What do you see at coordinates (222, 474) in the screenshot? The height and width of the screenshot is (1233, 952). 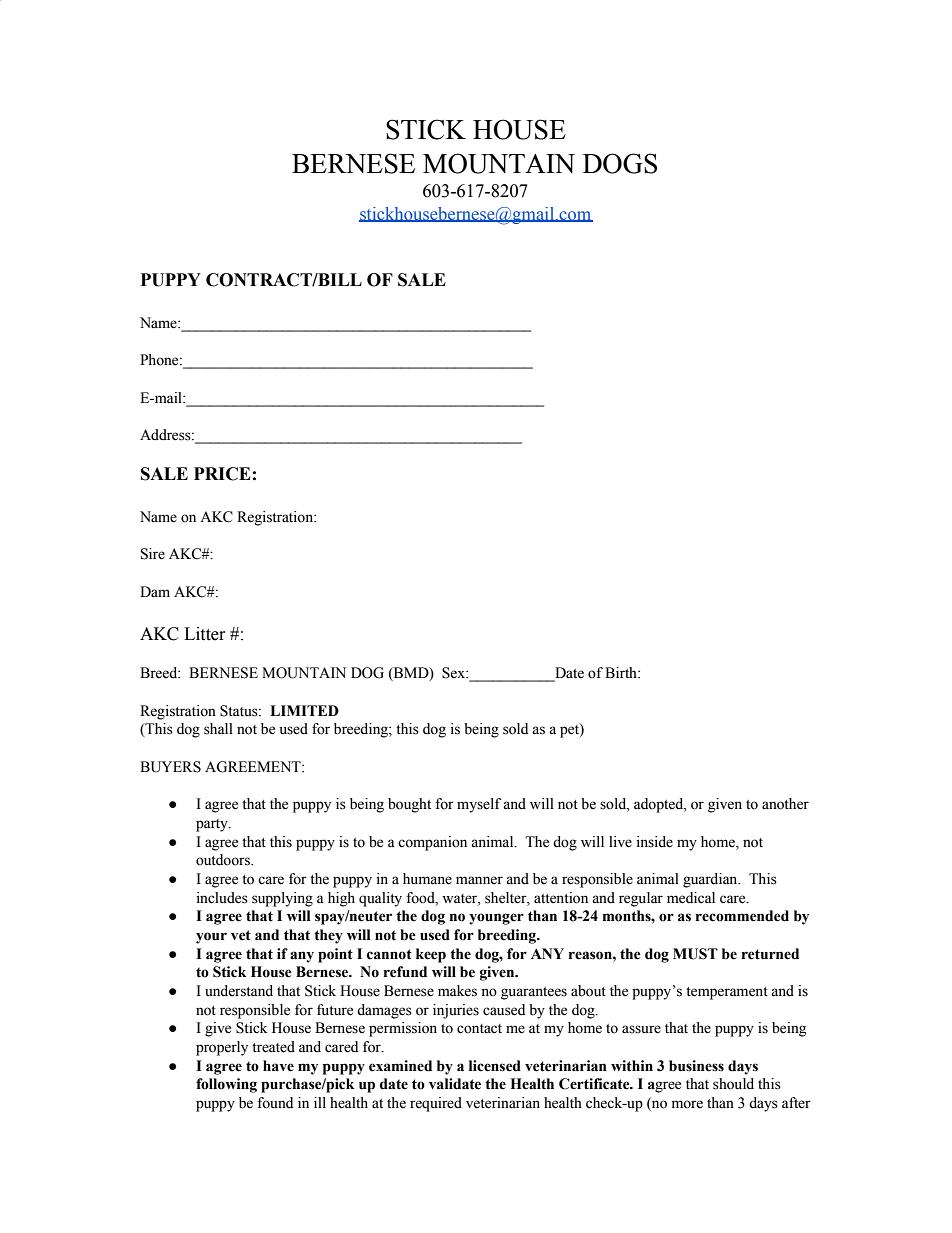 I see `PRICE` at bounding box center [222, 474].
